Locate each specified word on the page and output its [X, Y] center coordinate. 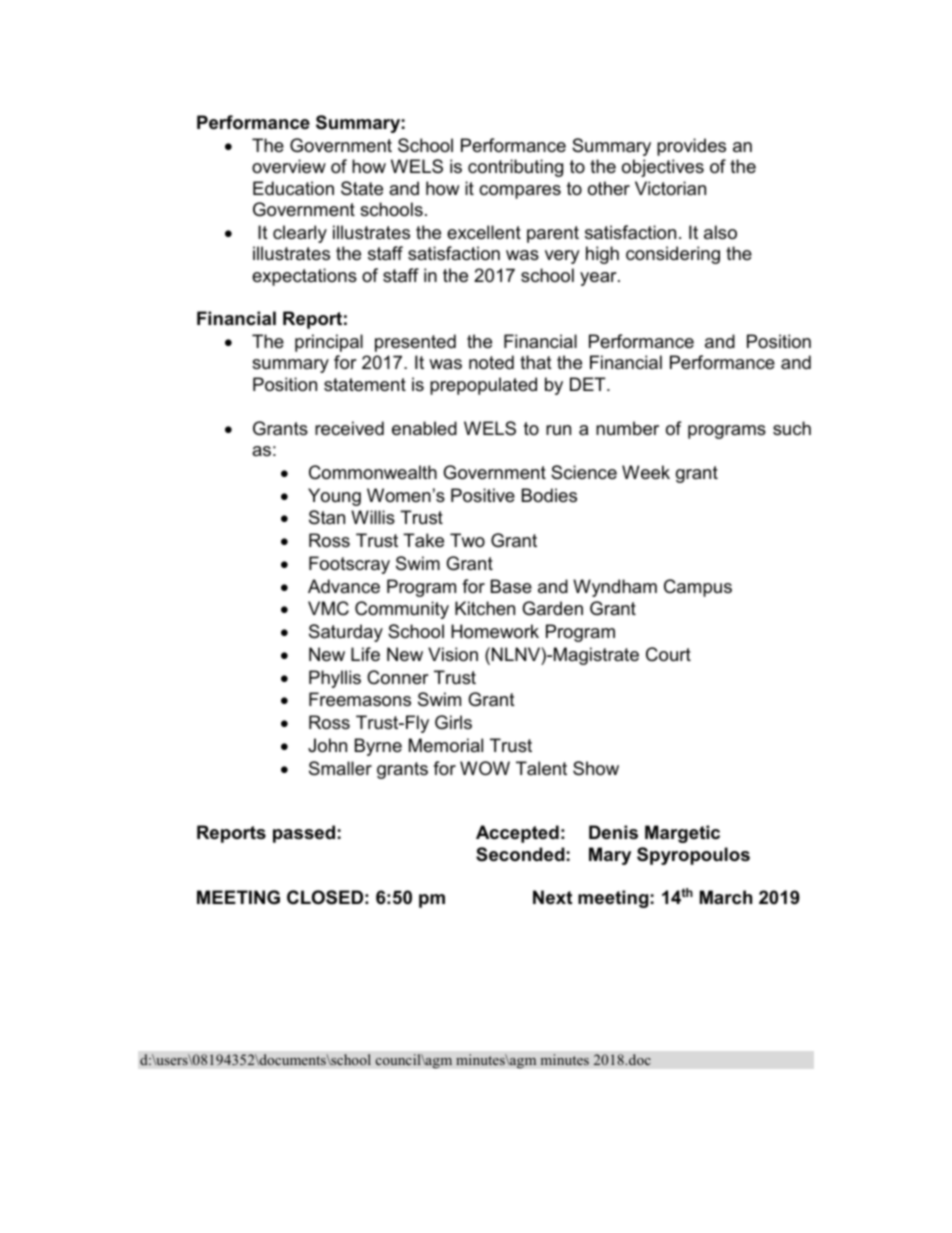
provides [691, 147]
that [536, 362]
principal [329, 343]
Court [668, 654]
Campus [698, 588]
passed [304, 834]
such [792, 428]
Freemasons [360, 699]
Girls [453, 722]
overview [289, 166]
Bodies [549, 495]
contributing [515, 168]
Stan [327, 517]
